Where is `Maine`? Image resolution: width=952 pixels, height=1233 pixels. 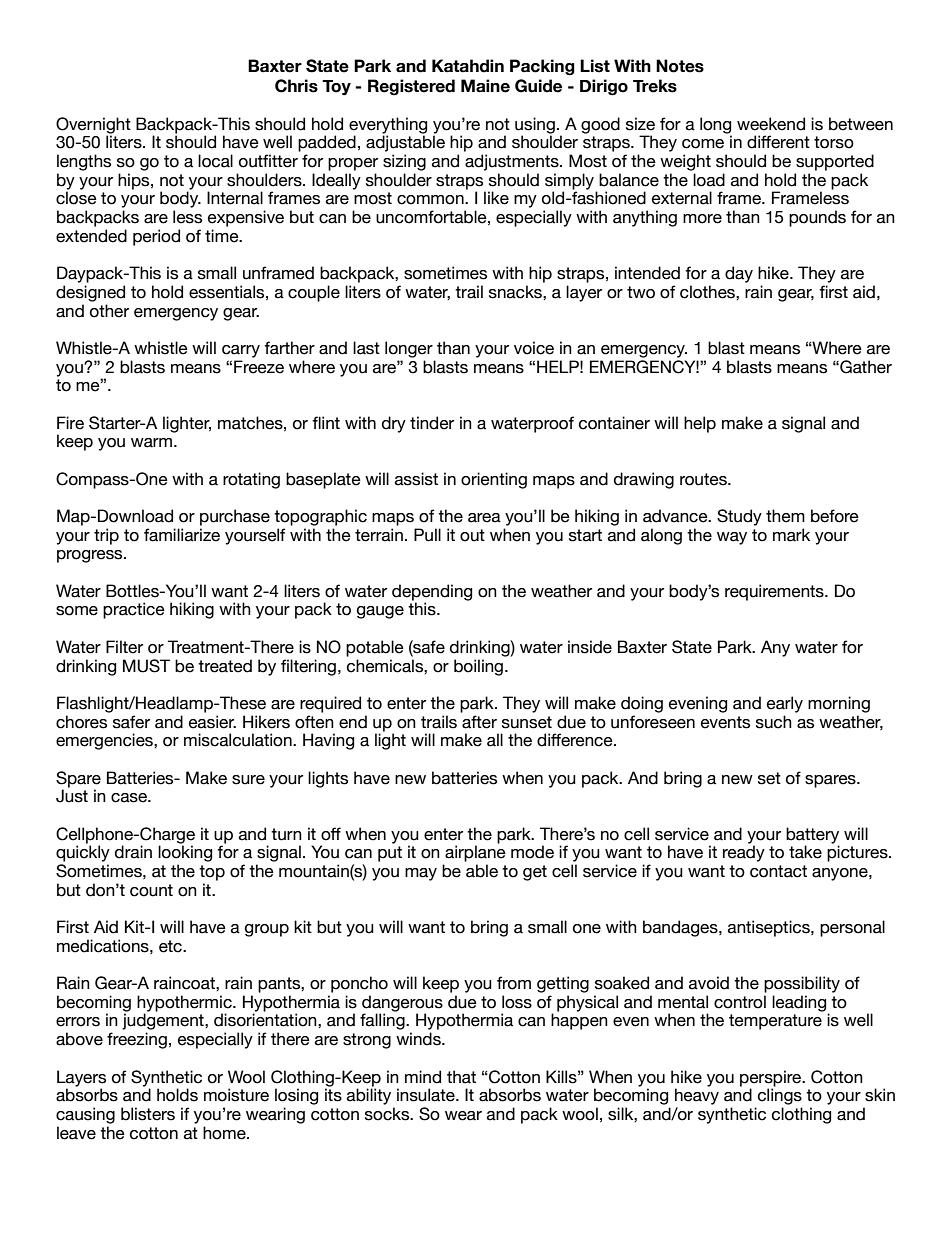 Maine is located at coordinates (485, 86).
